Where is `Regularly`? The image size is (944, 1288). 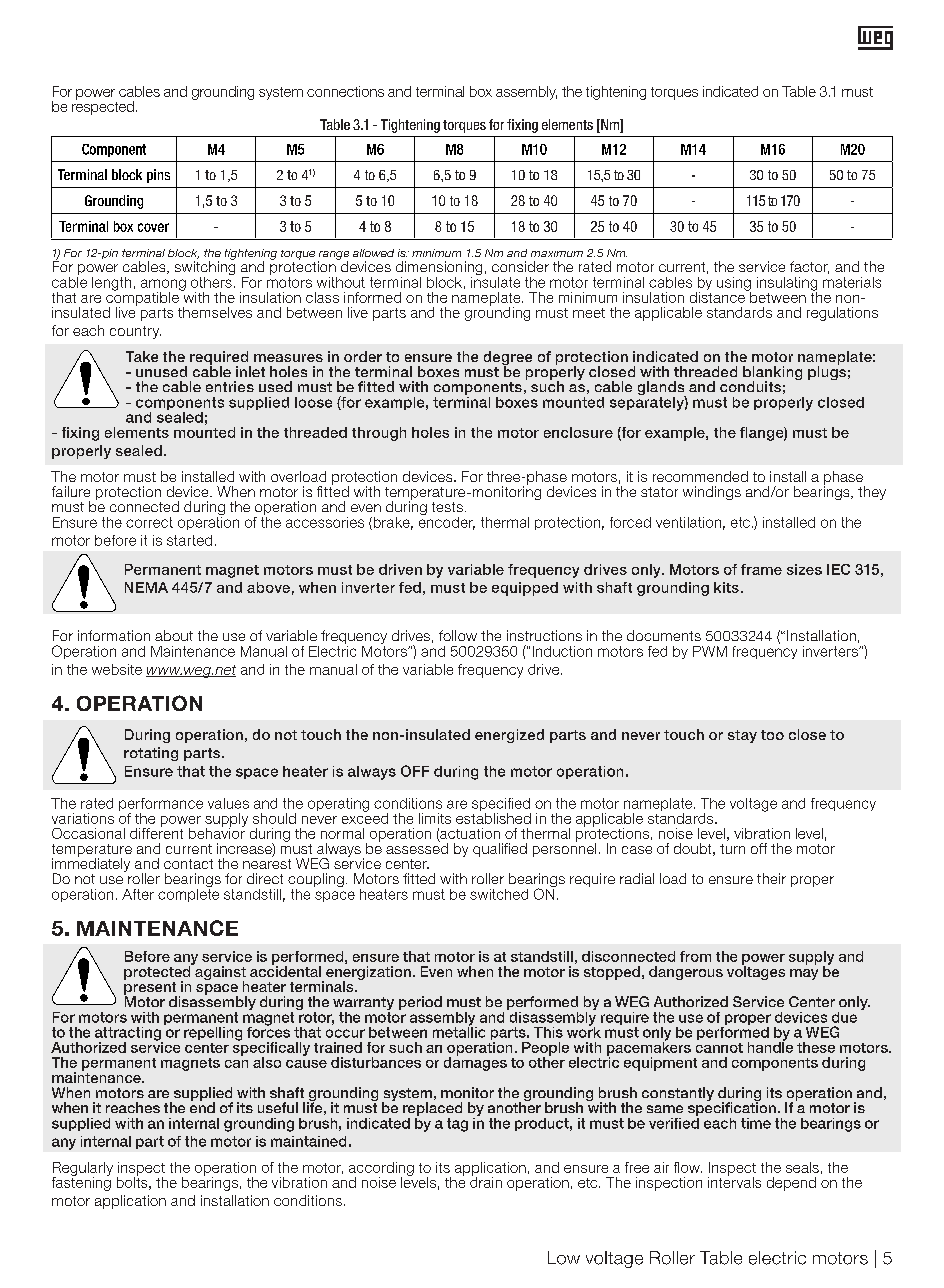 Regularly is located at coordinates (83, 1170).
